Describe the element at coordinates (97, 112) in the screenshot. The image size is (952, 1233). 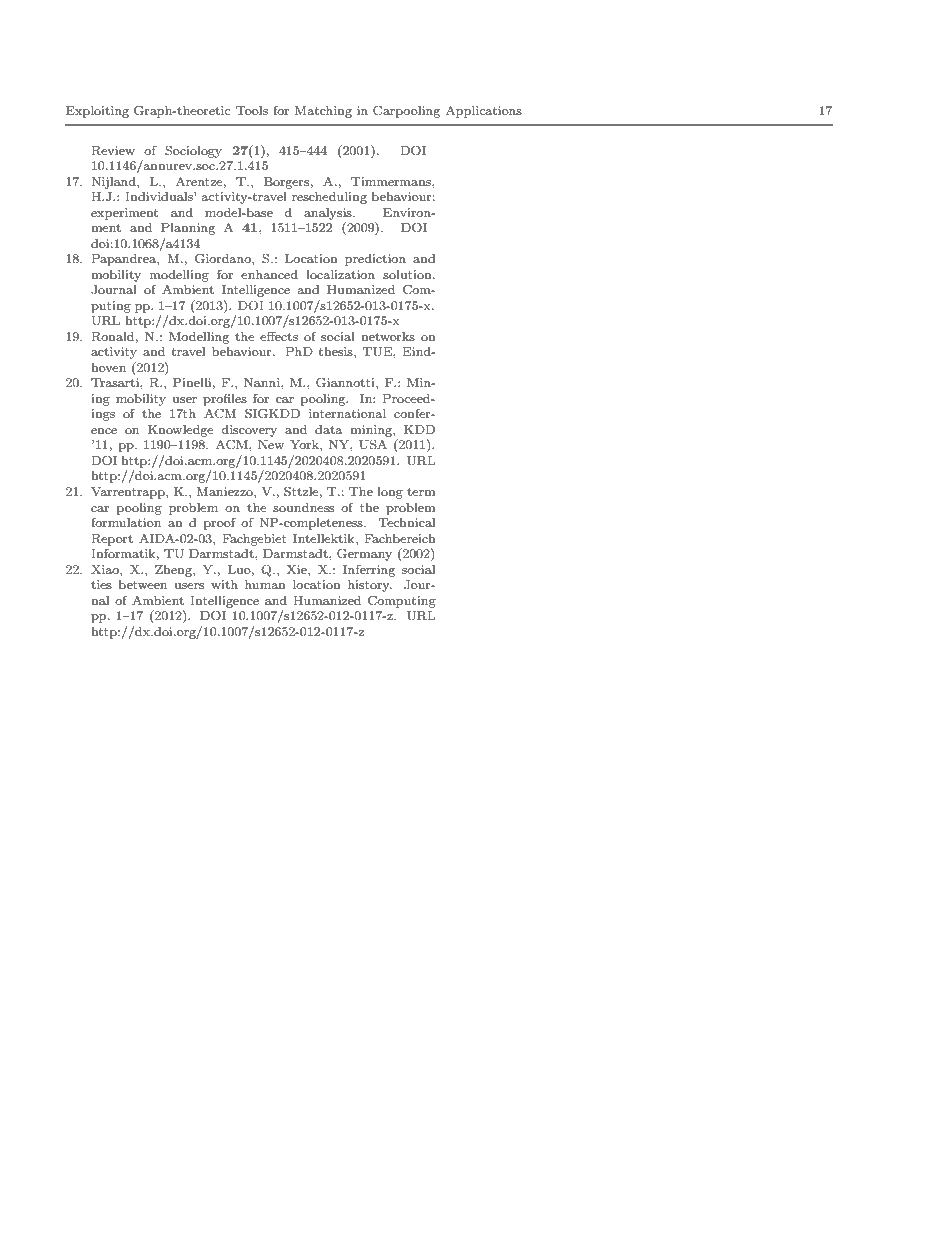
I see `Exploiting` at that location.
